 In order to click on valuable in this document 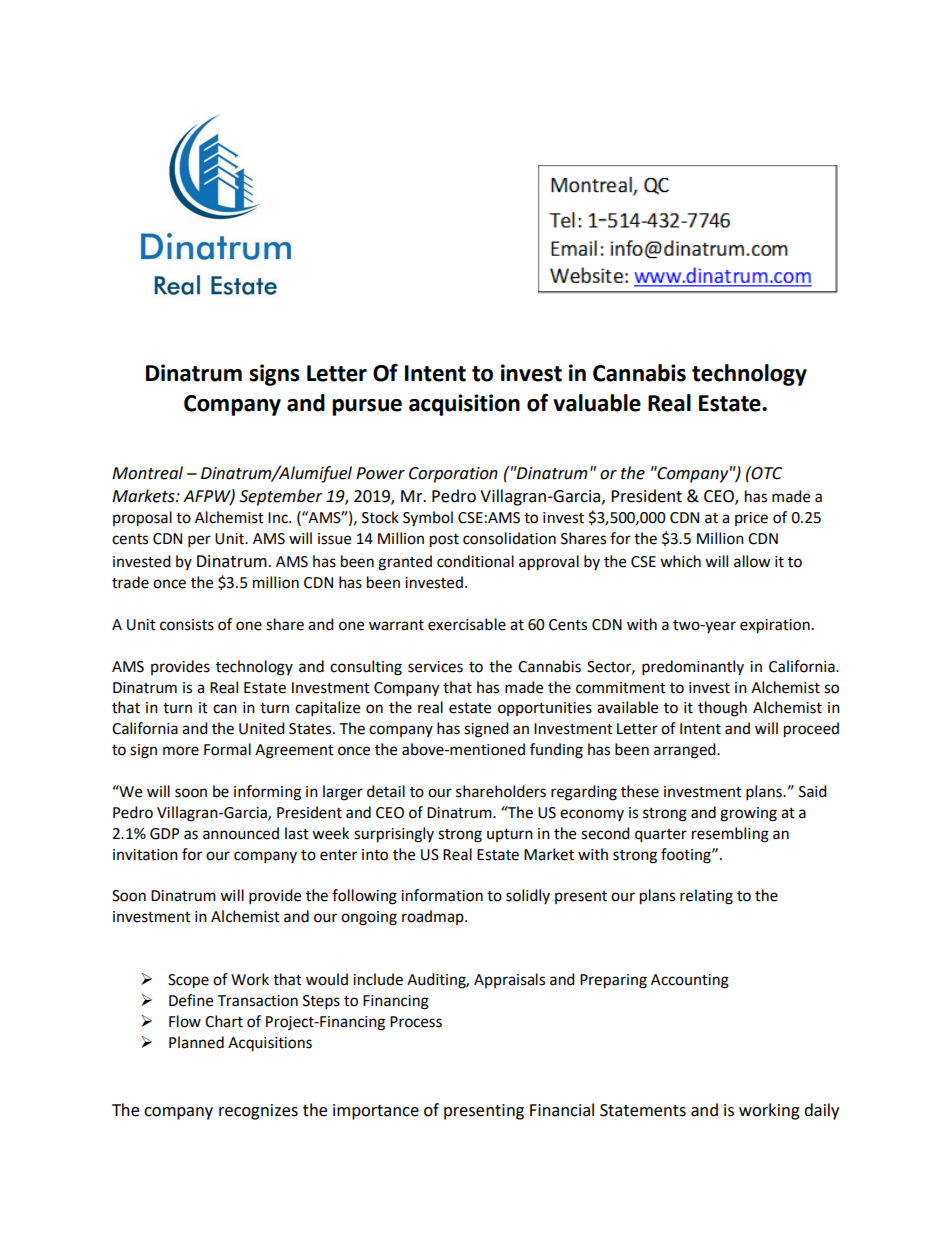, I will do `click(597, 403)`.
